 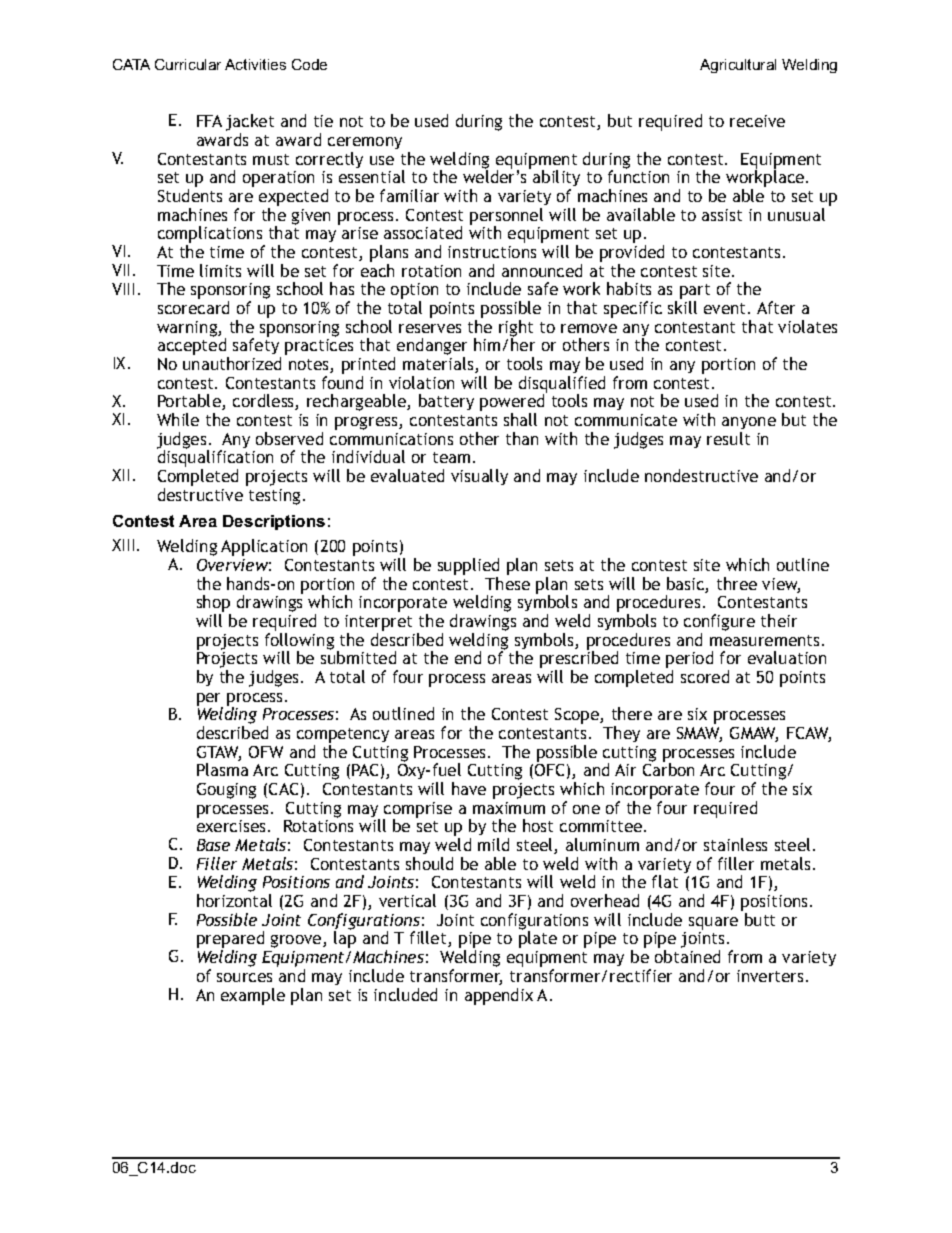 What do you see at coordinates (737, 583) in the screenshot?
I see `three` at bounding box center [737, 583].
